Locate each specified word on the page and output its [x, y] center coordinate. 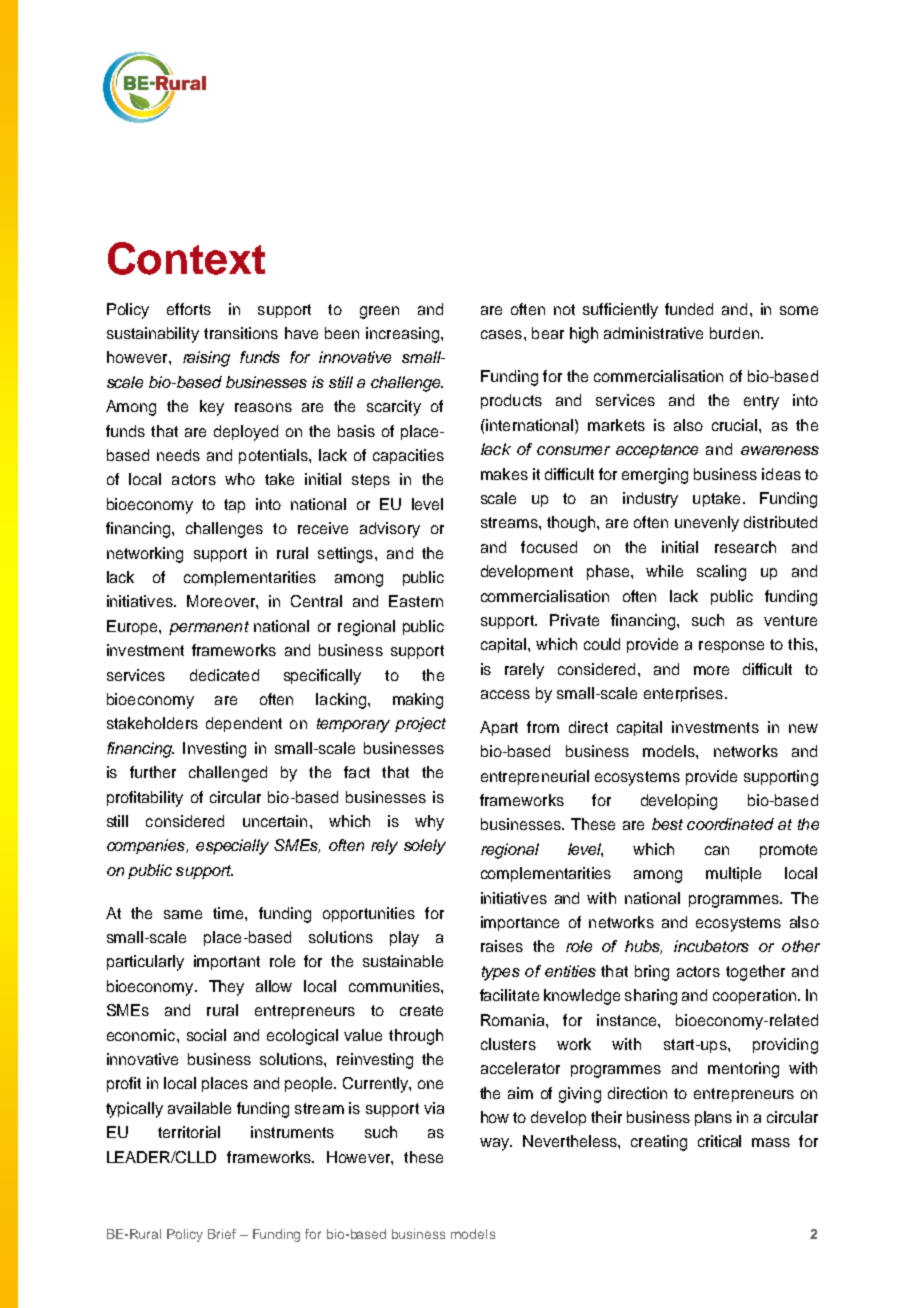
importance [520, 923]
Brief [222, 1234]
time [229, 913]
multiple [733, 874]
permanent [209, 628]
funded [689, 309]
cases [501, 334]
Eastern [416, 601]
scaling [721, 573]
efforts [189, 309]
